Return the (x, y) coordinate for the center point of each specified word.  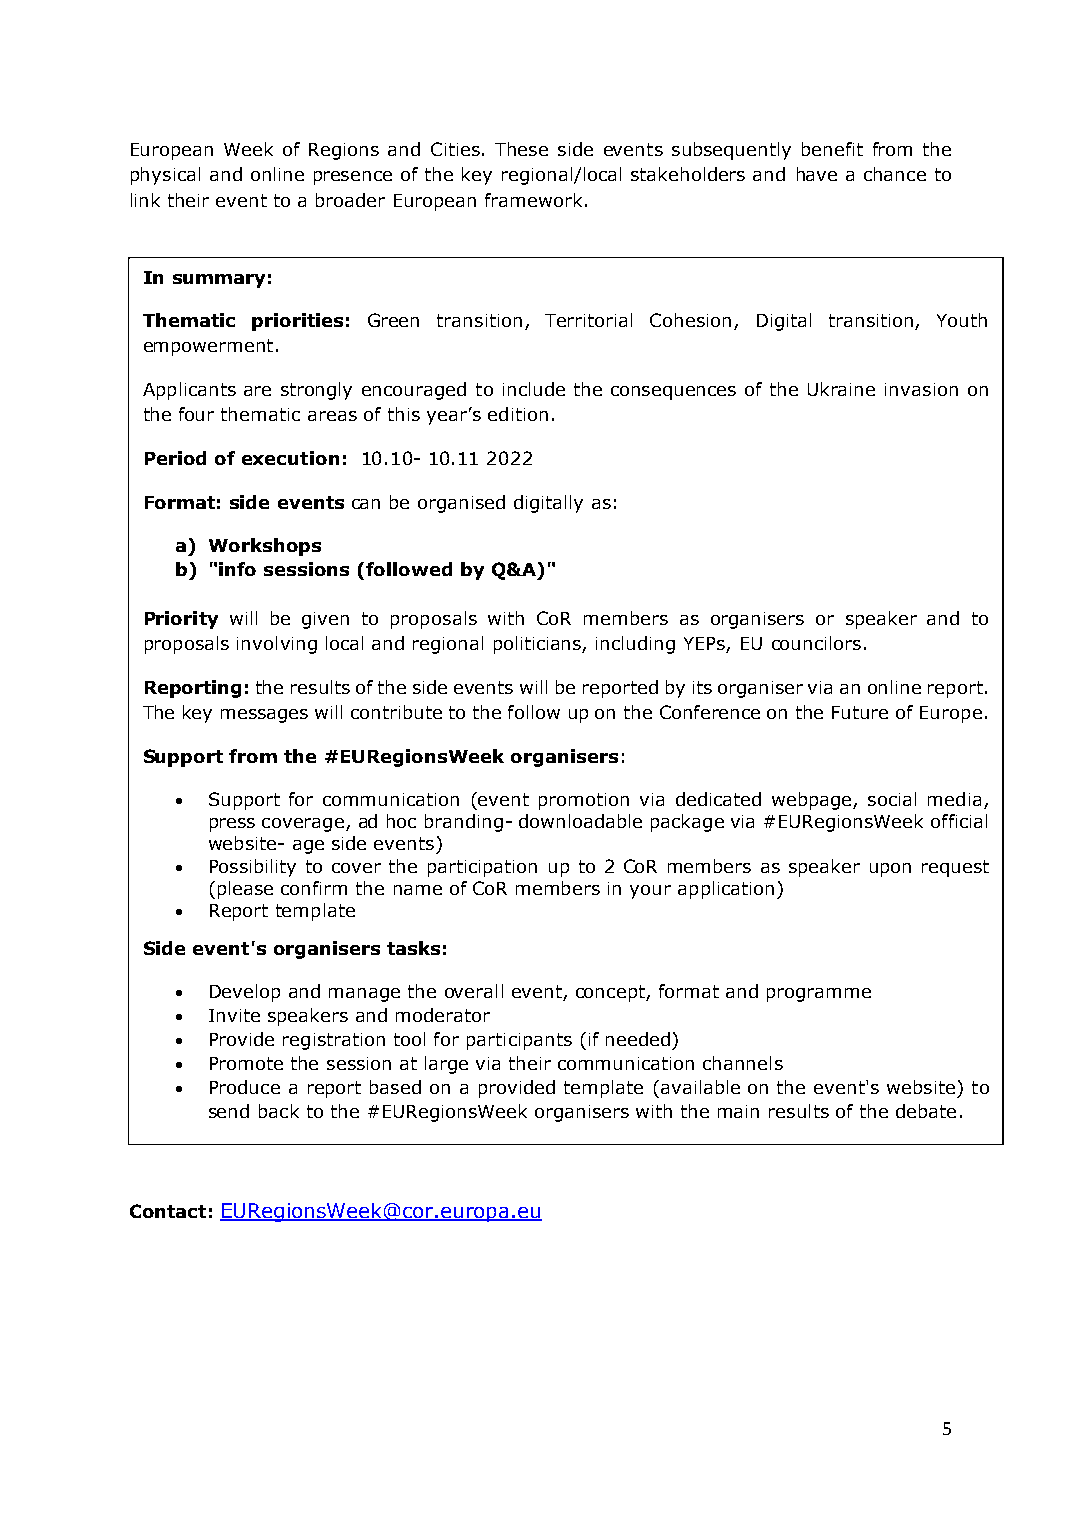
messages (264, 716)
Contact (168, 1211)
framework (533, 200)
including (635, 645)
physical (165, 176)
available (700, 1087)
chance (895, 174)
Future (860, 712)
